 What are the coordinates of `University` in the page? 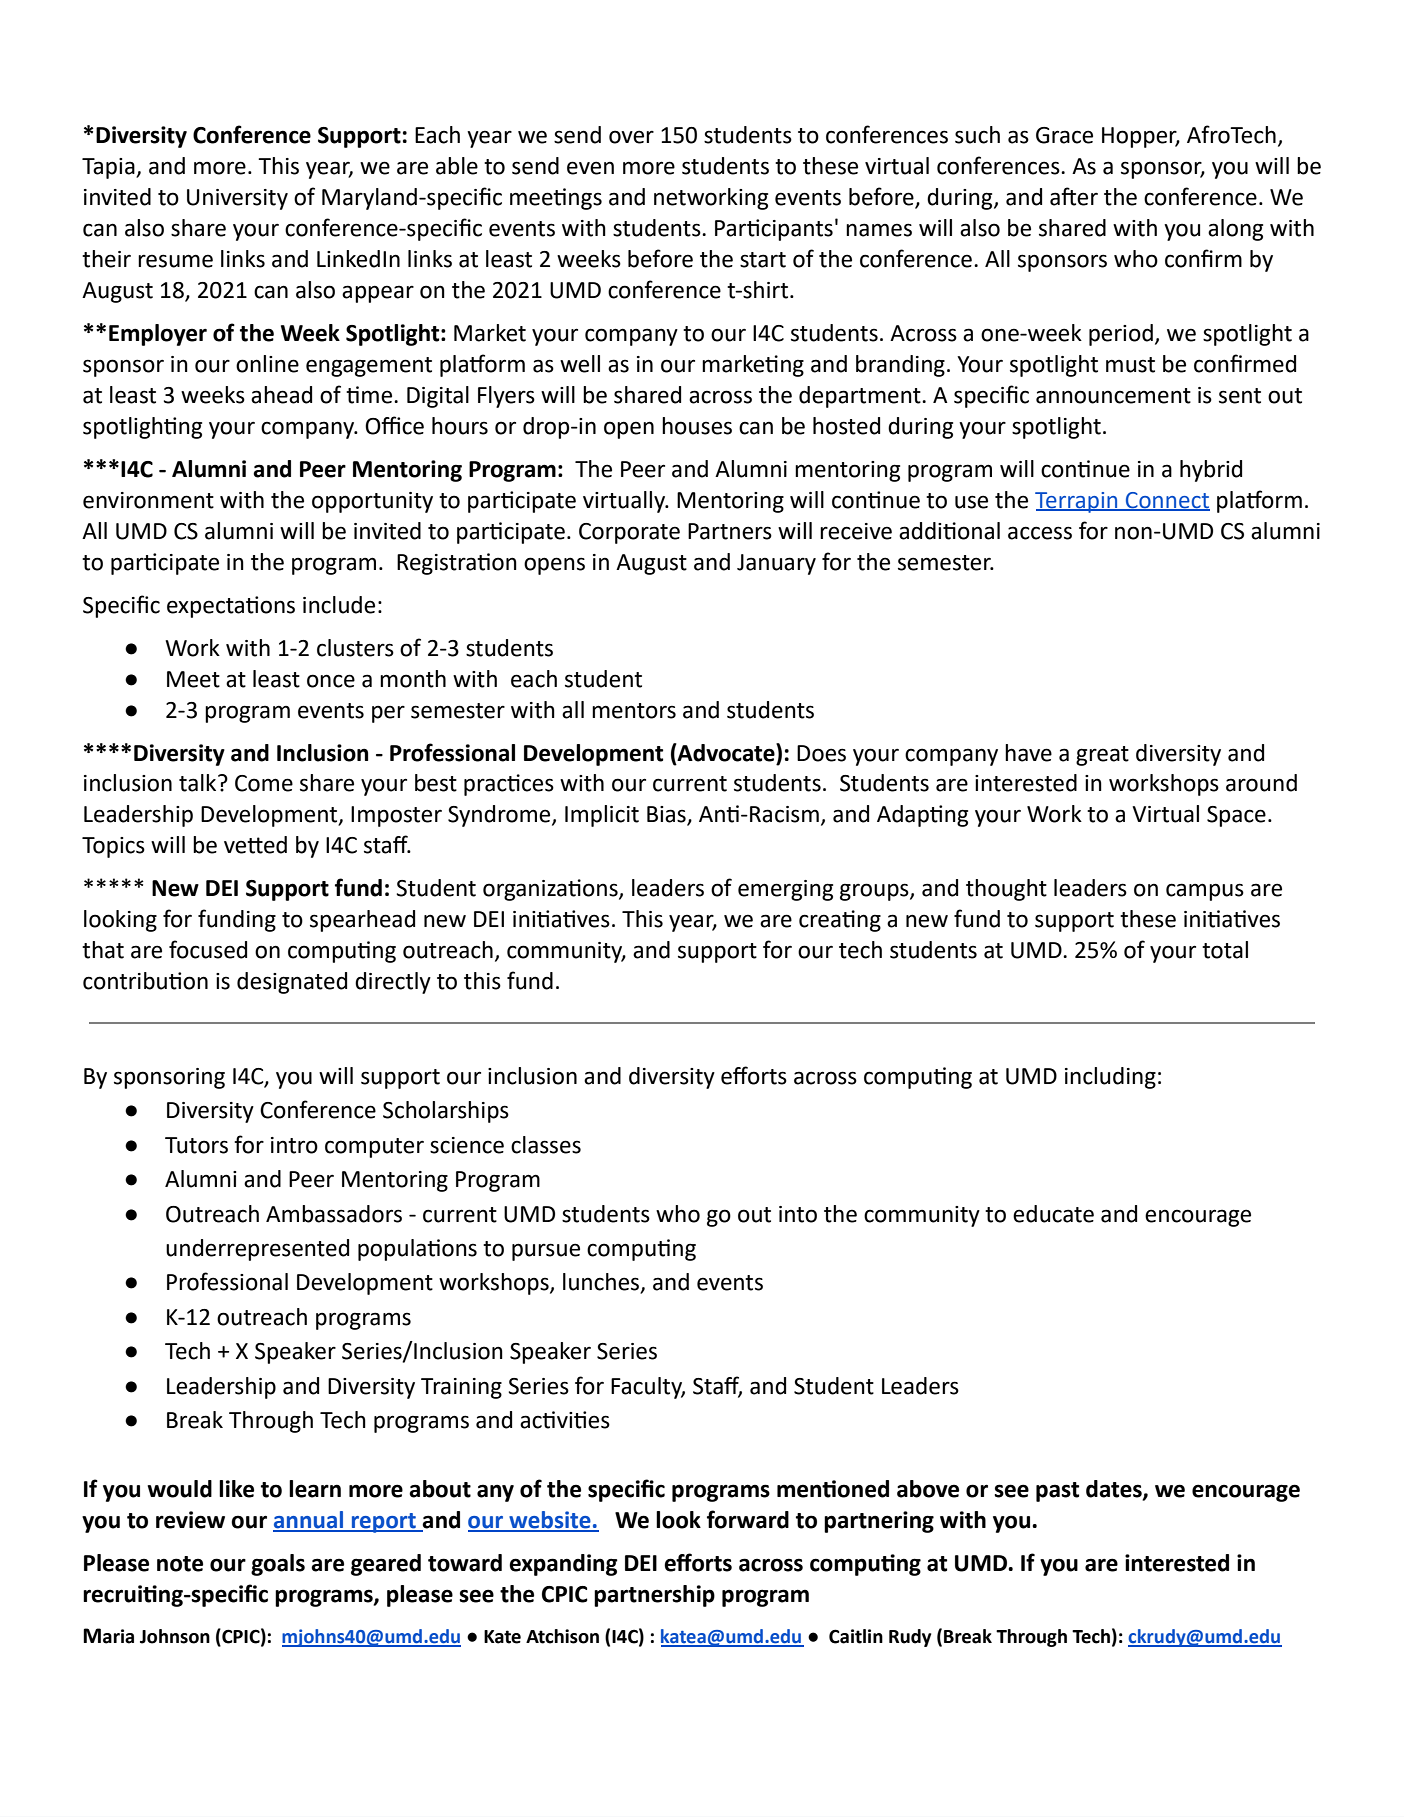 It's located at (237, 199).
